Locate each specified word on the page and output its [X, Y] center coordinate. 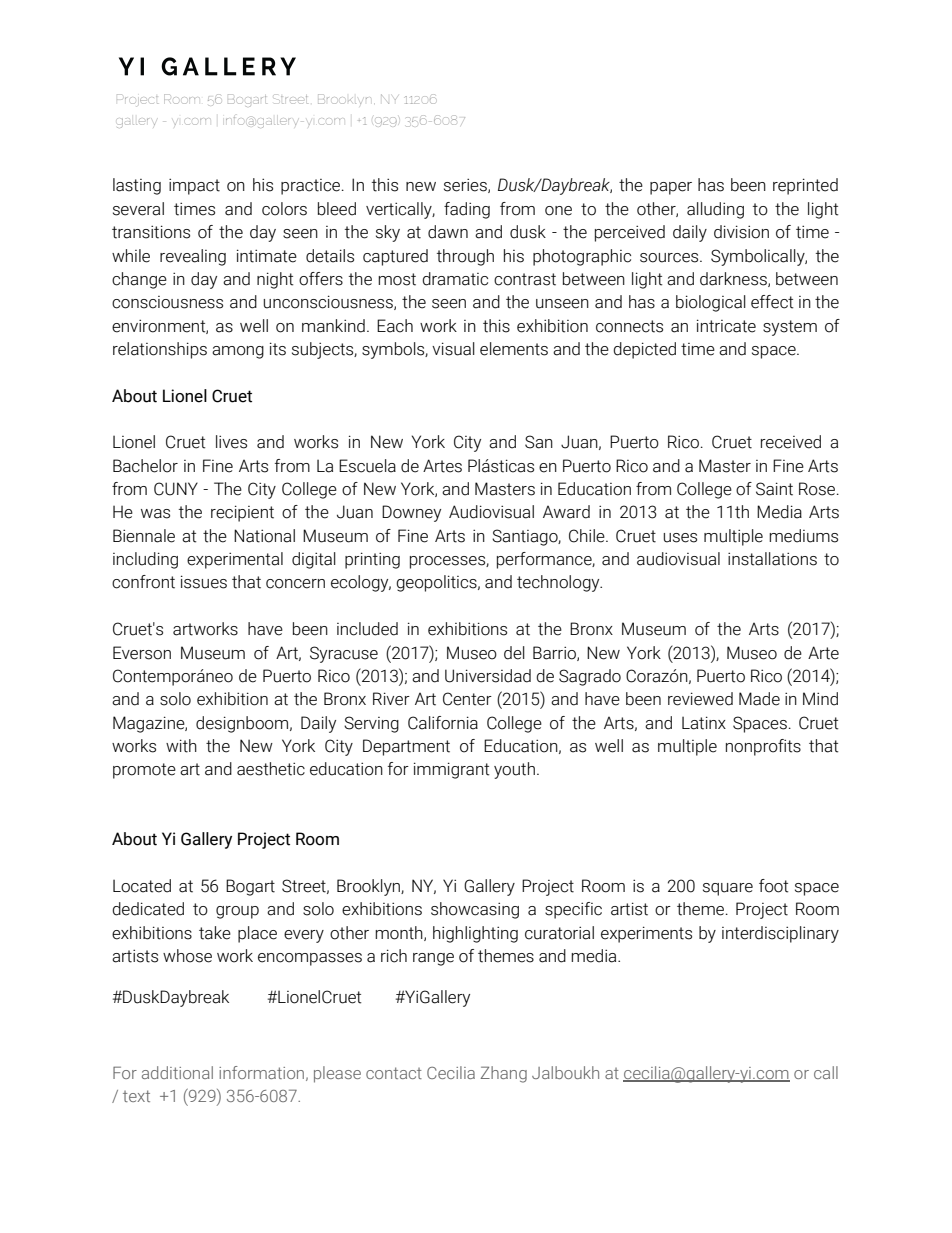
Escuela [367, 466]
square [728, 889]
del [514, 653]
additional [177, 1072]
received [791, 442]
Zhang [504, 1074]
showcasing [475, 910]
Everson [142, 653]
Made [759, 699]
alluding [715, 210]
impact [194, 186]
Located [142, 886]
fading [467, 210]
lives [231, 442]
